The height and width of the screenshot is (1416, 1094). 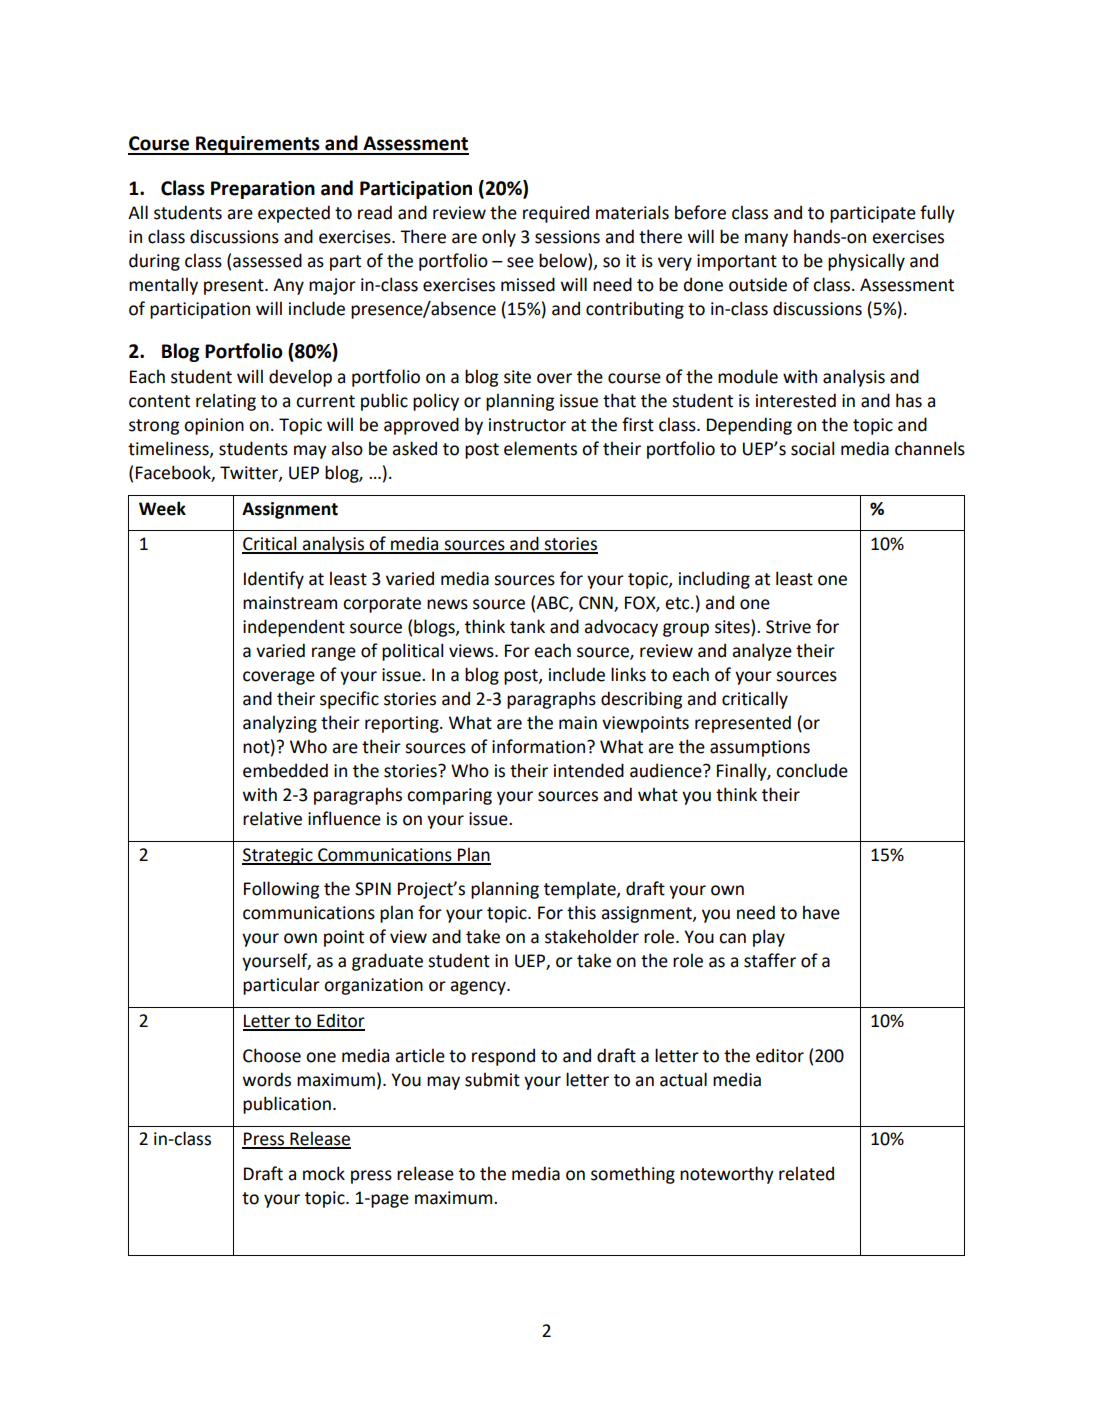 I want to click on Preparation, so click(x=263, y=190).
